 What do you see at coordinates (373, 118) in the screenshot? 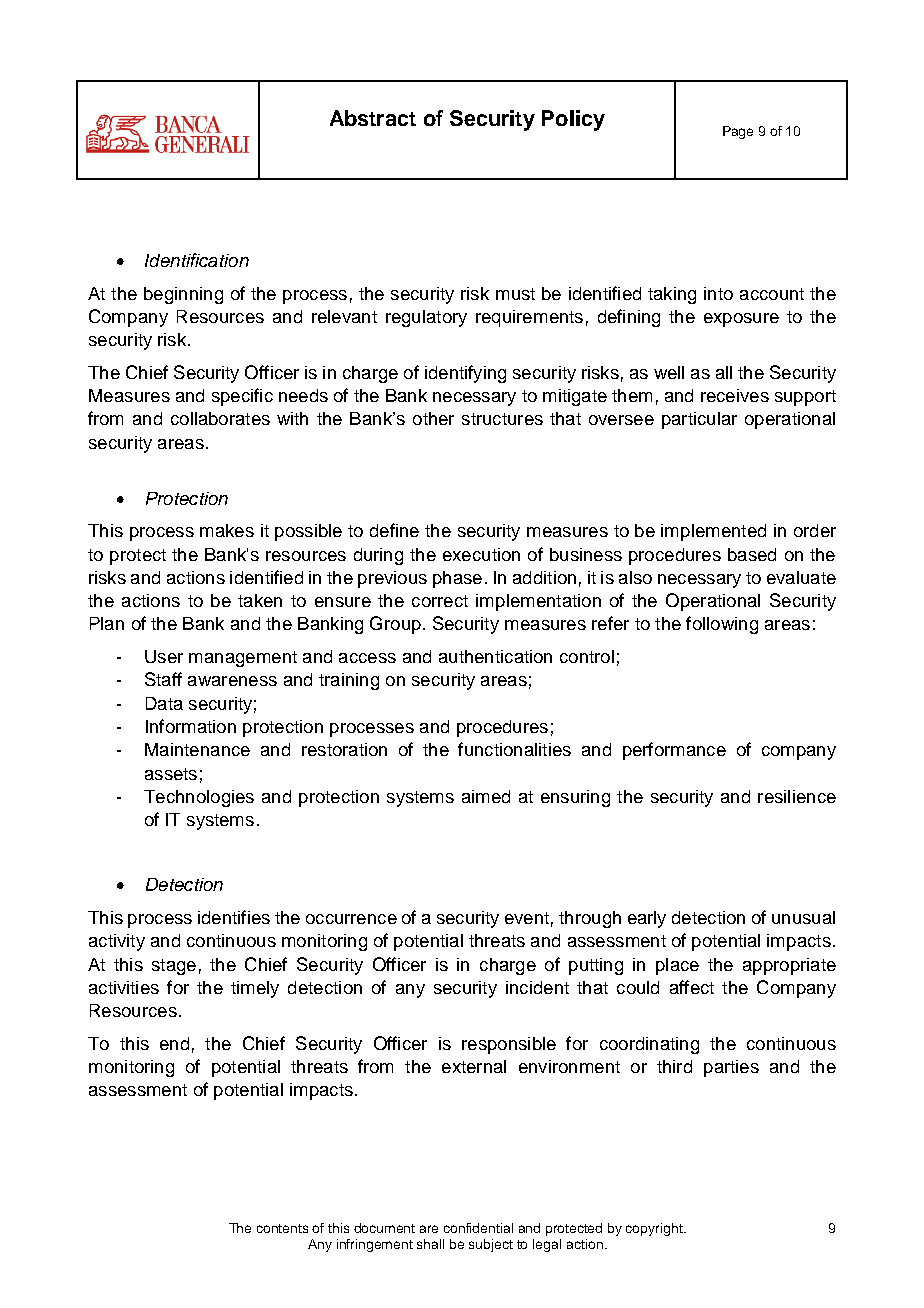
I see `Abstract` at bounding box center [373, 118].
